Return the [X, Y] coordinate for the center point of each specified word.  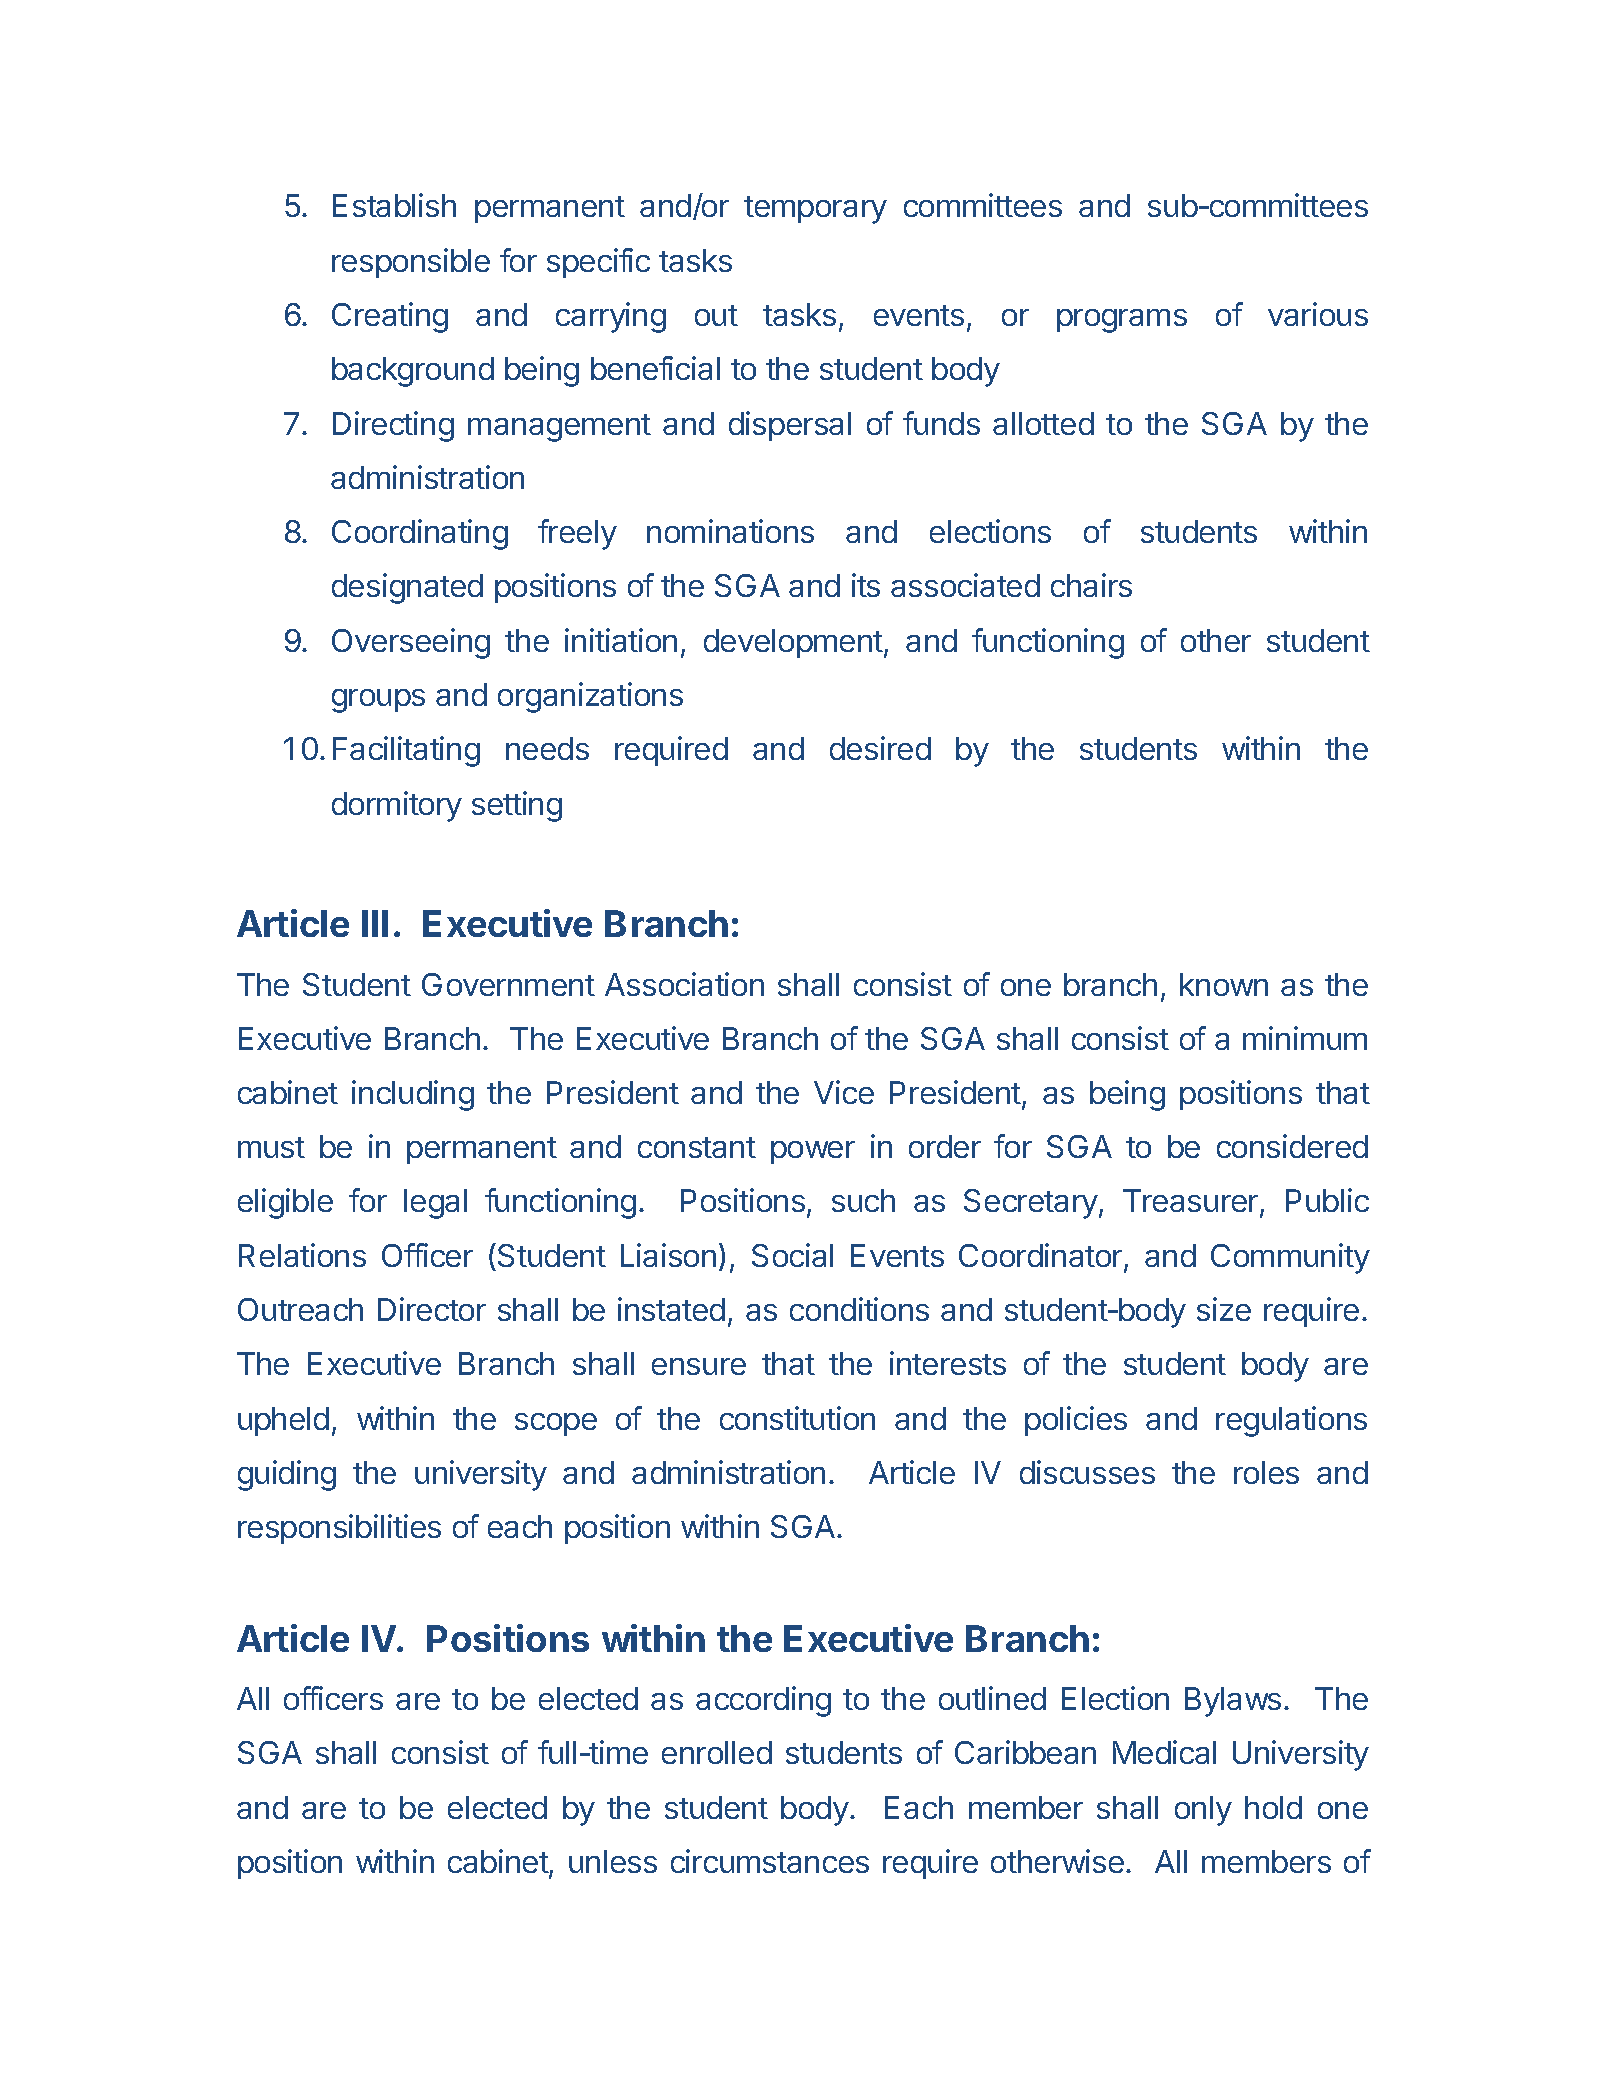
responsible [411, 263]
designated [407, 588]
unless [613, 1861]
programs [1122, 321]
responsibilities [339, 1529]
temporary [815, 210]
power [813, 1152]
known [1224, 984]
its [866, 585]
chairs [1091, 585]
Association [684, 984]
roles [1266, 1472]
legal [435, 1204]
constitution [797, 1418]
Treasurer [1192, 1202]
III [375, 923]
